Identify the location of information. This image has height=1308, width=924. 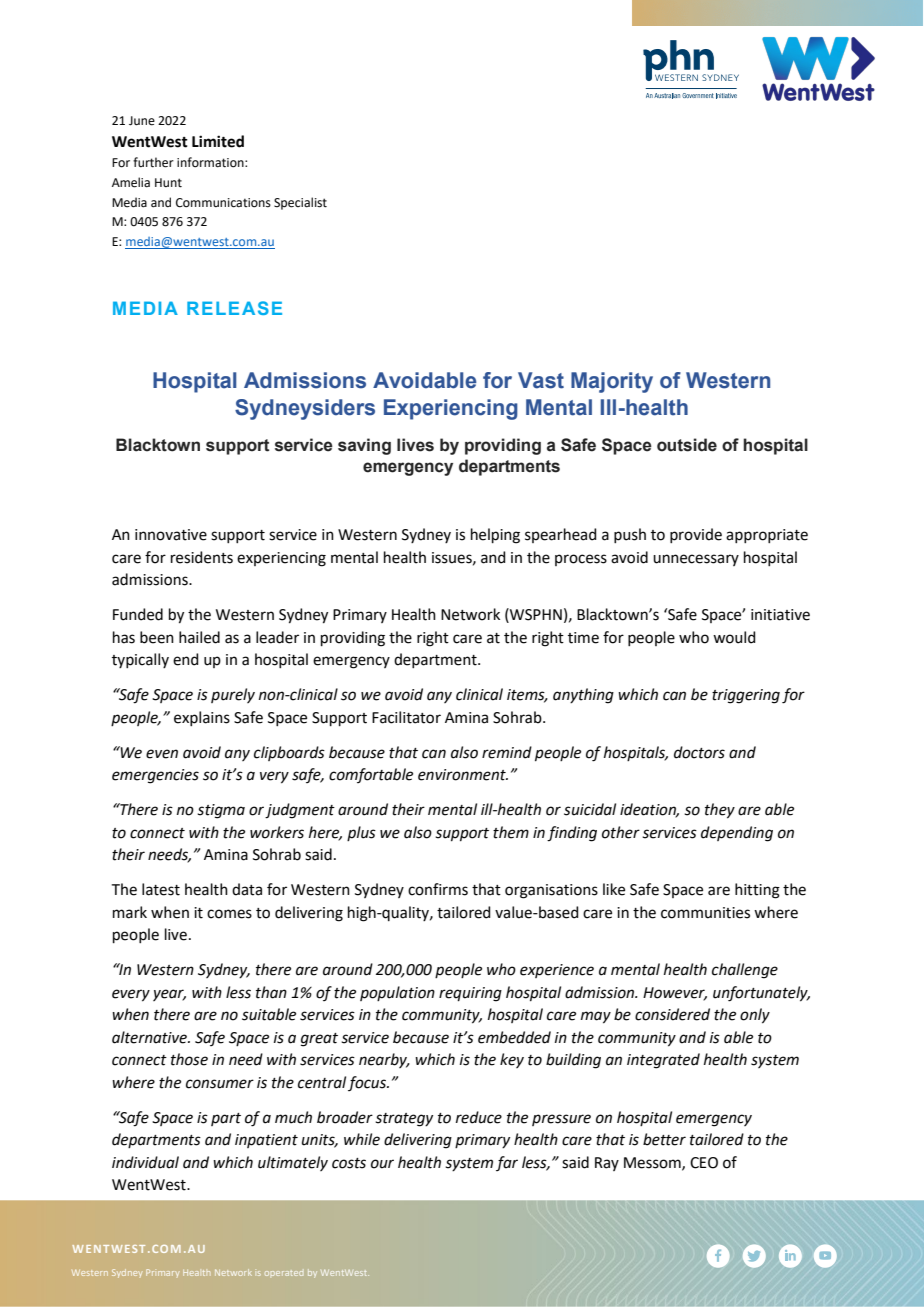
(211, 162).
